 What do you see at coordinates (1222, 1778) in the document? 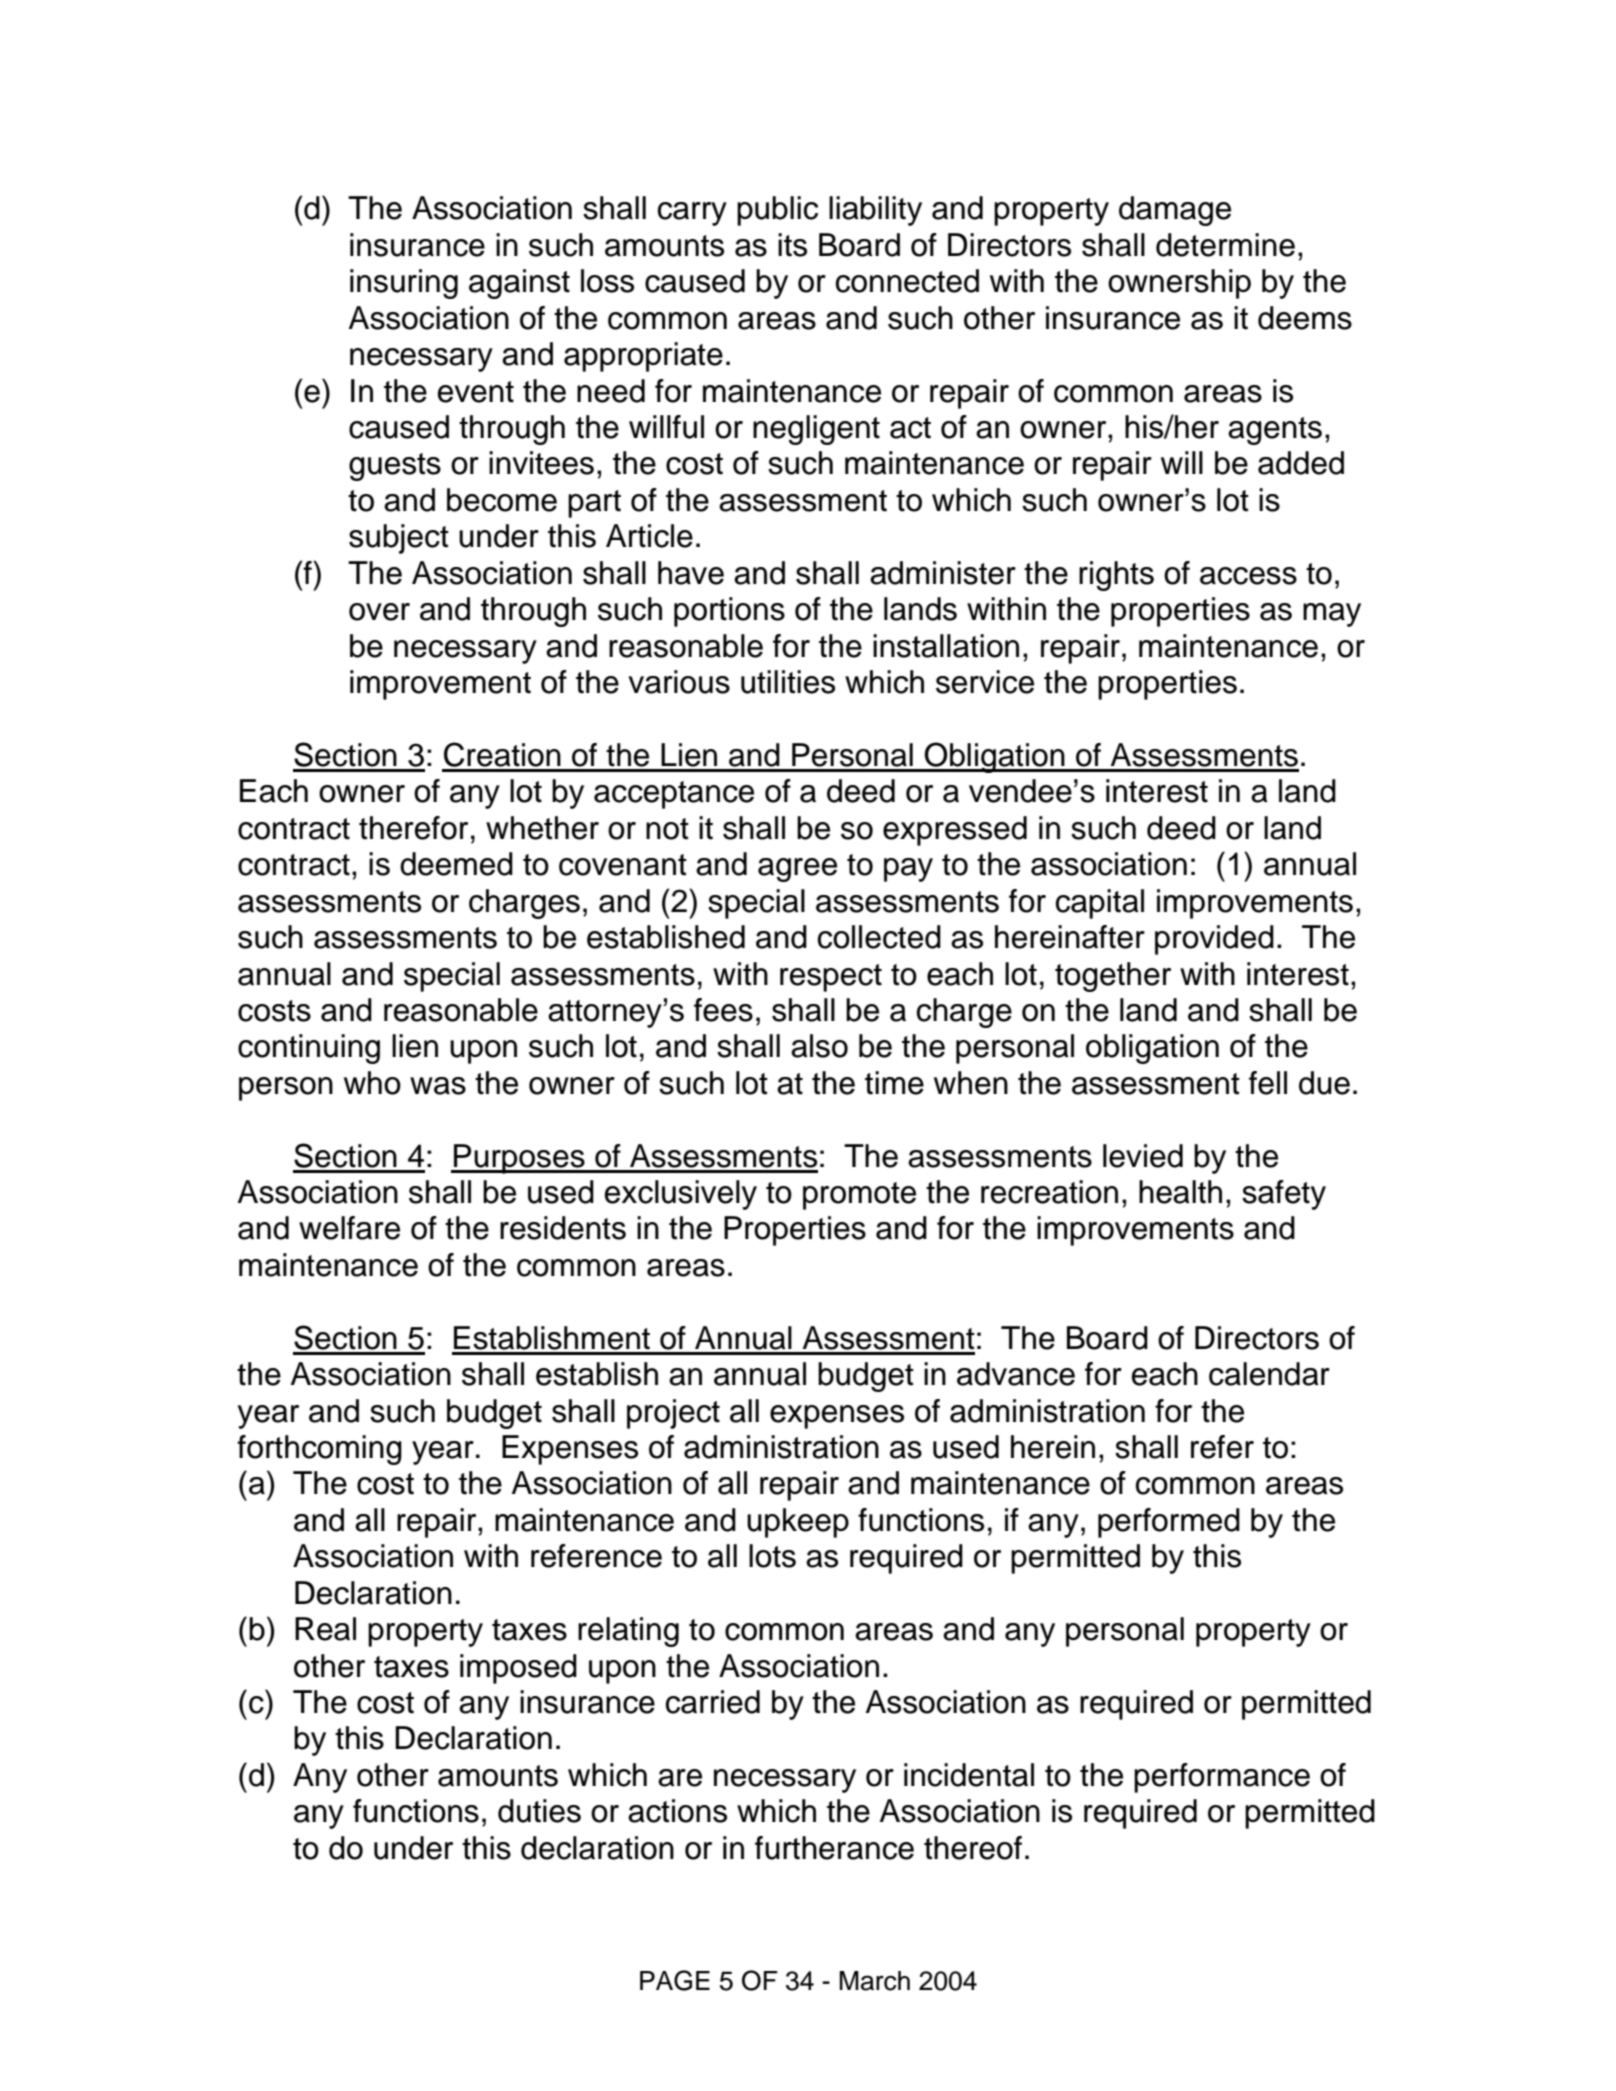
I see `performance` at bounding box center [1222, 1778].
